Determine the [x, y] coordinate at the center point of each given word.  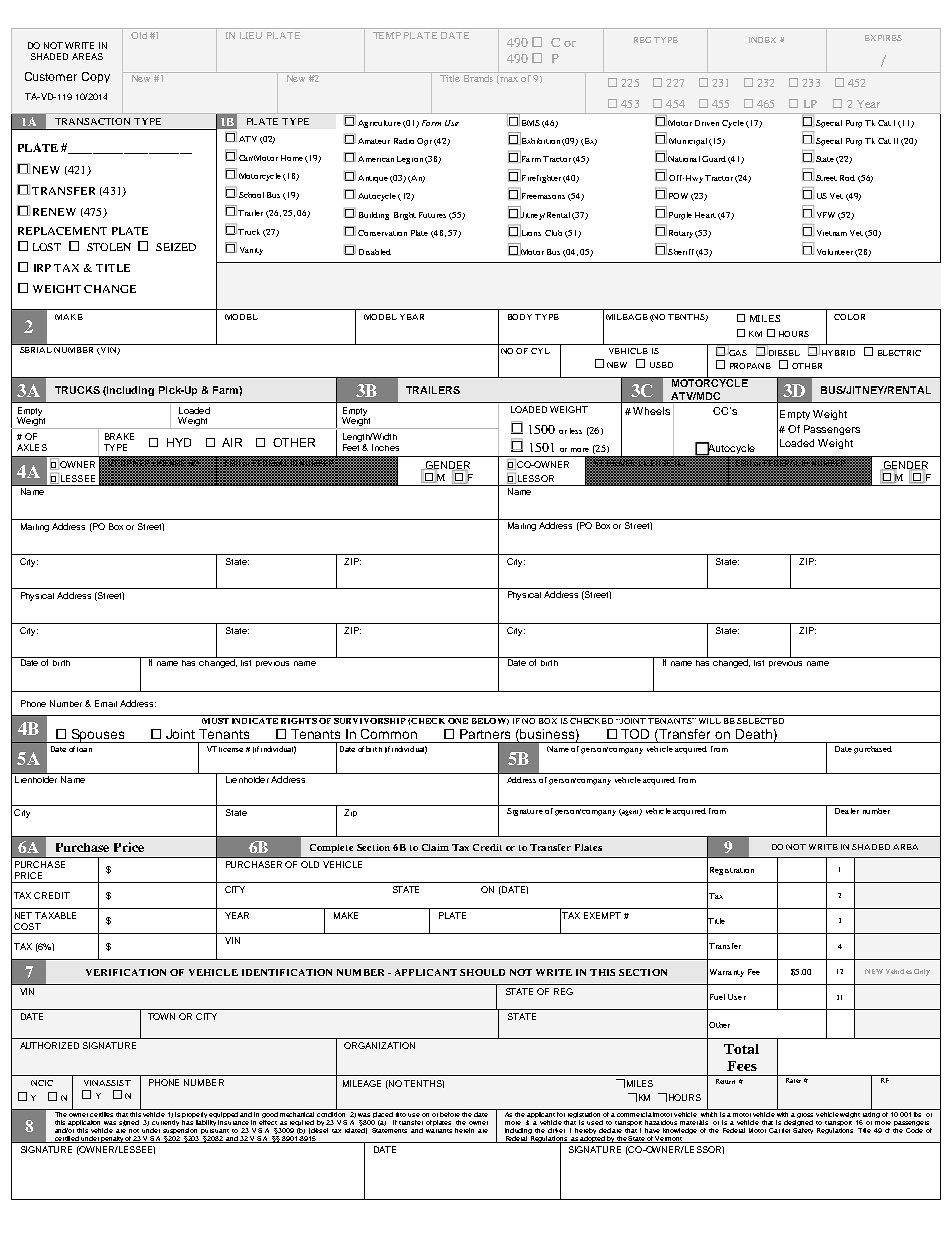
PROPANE [750, 366]
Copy [96, 77]
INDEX [762, 40]
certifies [102, 1113]
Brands [478, 78]
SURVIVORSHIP [370, 719]
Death [754, 734]
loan [84, 749]
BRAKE [119, 436]
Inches [385, 447]
